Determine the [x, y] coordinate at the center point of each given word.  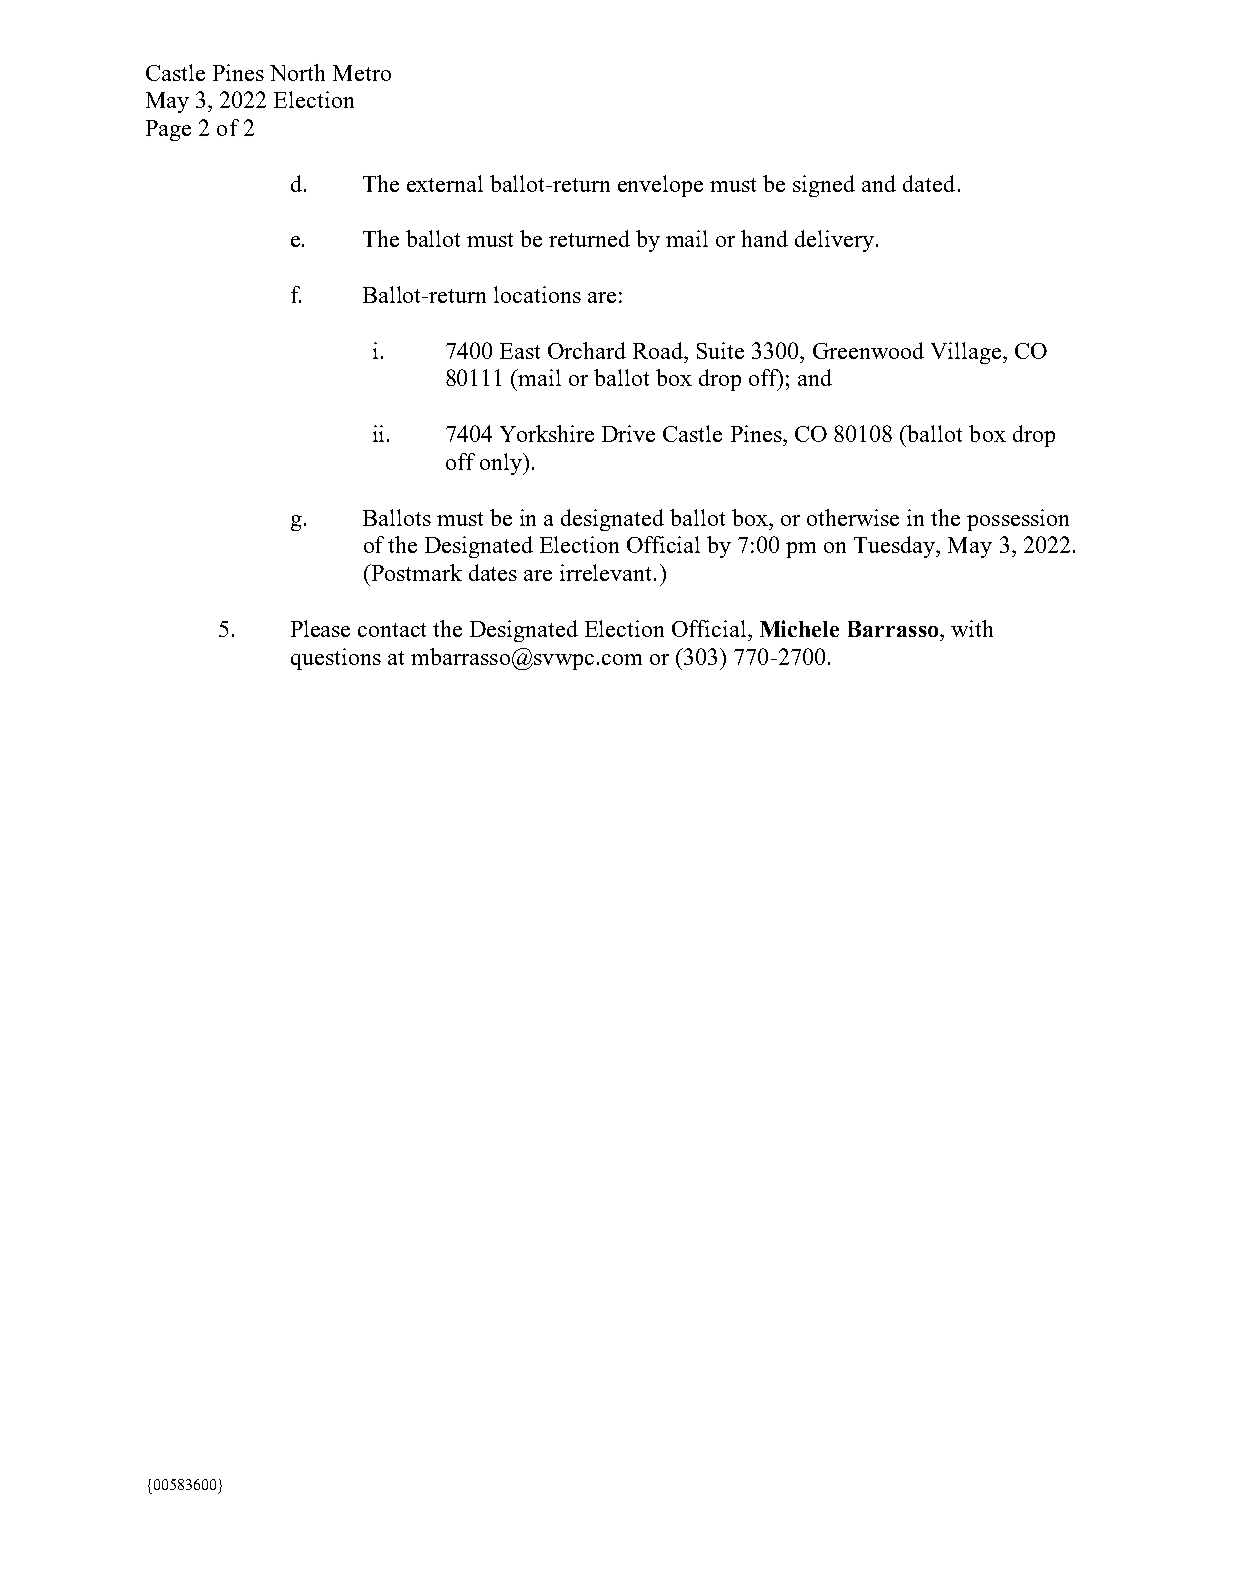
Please [320, 628]
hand [764, 238]
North [297, 72]
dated [929, 183]
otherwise [853, 517]
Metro [362, 73]
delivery [836, 241]
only [502, 464]
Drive [628, 433]
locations [537, 294]
